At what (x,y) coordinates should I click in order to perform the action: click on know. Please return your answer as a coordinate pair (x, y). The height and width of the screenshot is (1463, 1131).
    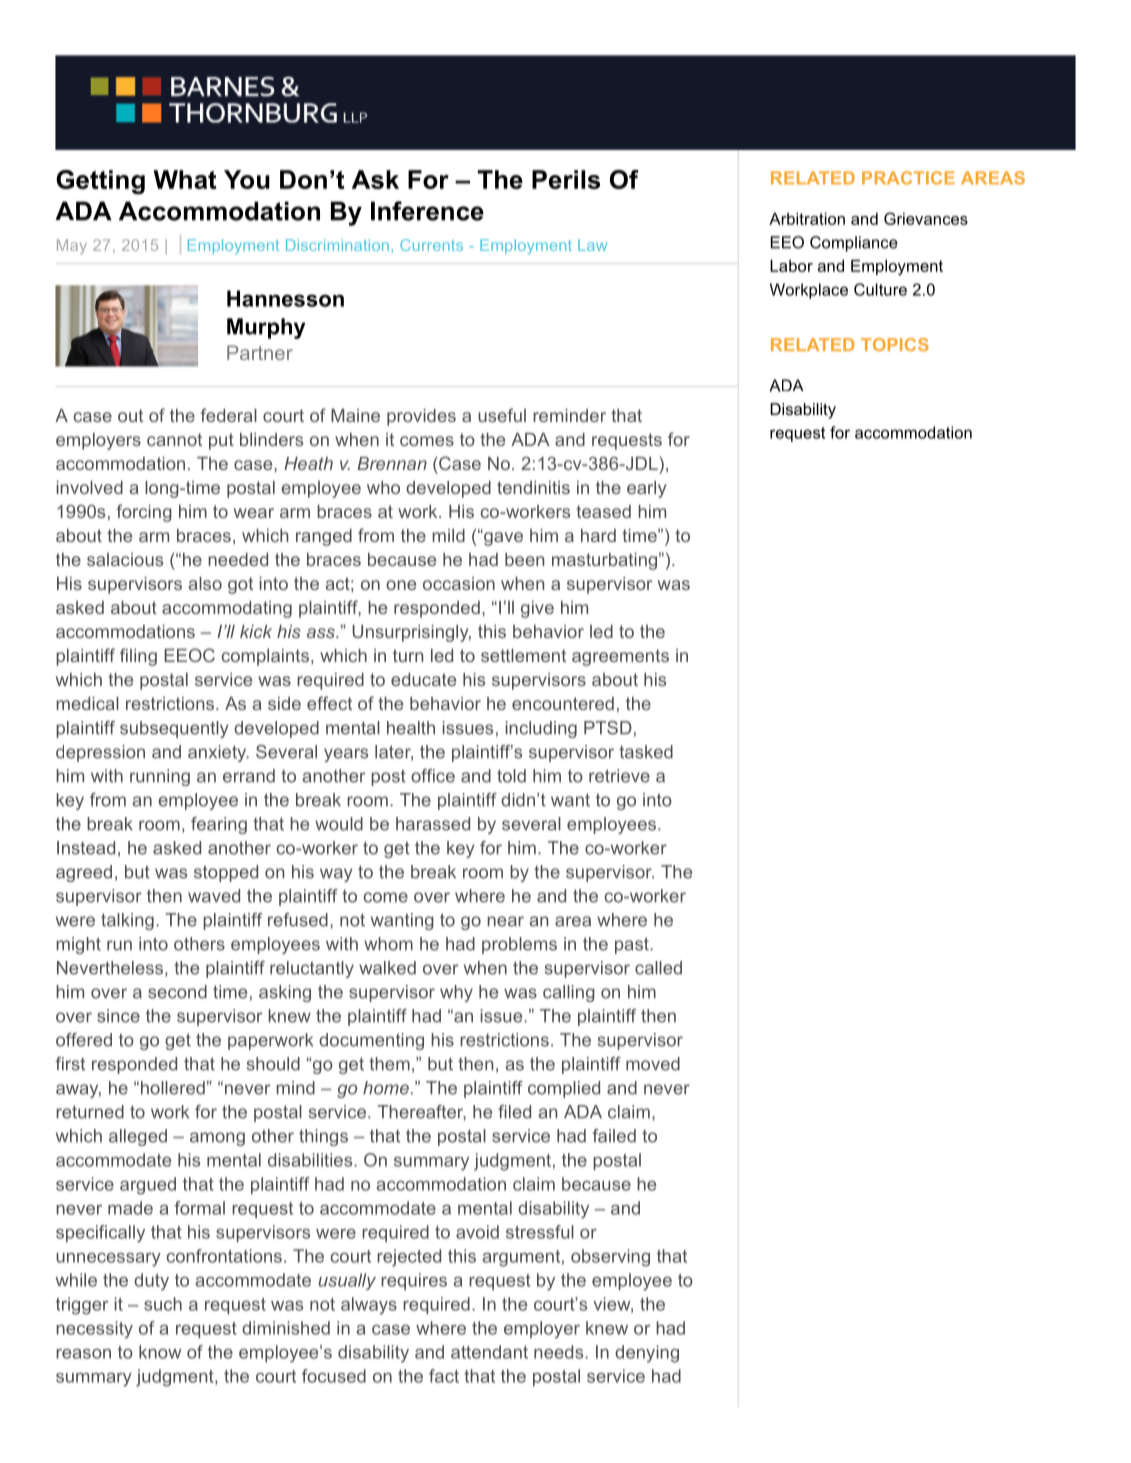
    Looking at the image, I should click on (160, 1352).
